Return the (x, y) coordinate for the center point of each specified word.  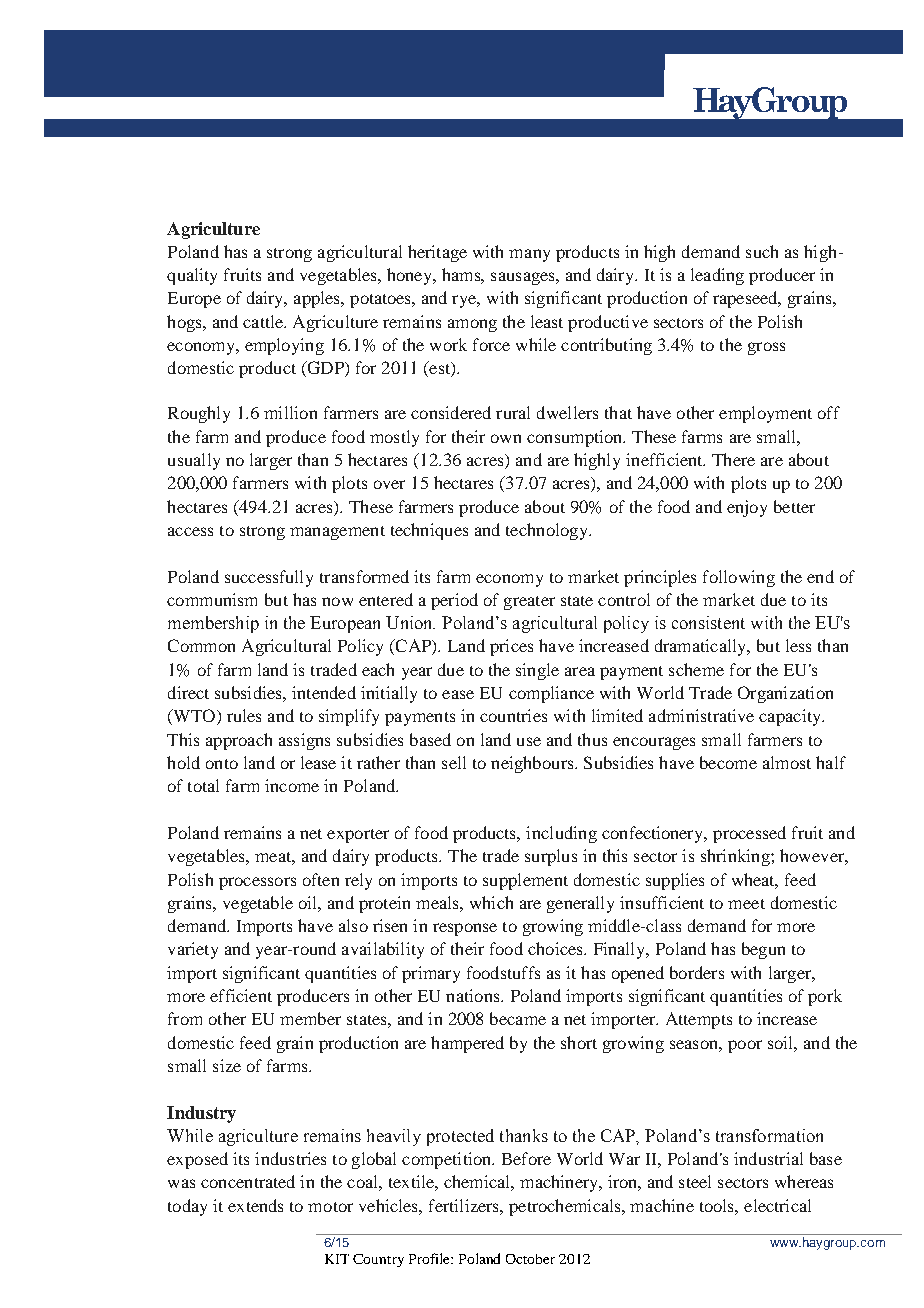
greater (529, 603)
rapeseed (746, 299)
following (739, 578)
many (529, 255)
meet (746, 904)
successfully (269, 578)
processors (257, 883)
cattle (264, 321)
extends (255, 1205)
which (491, 902)
